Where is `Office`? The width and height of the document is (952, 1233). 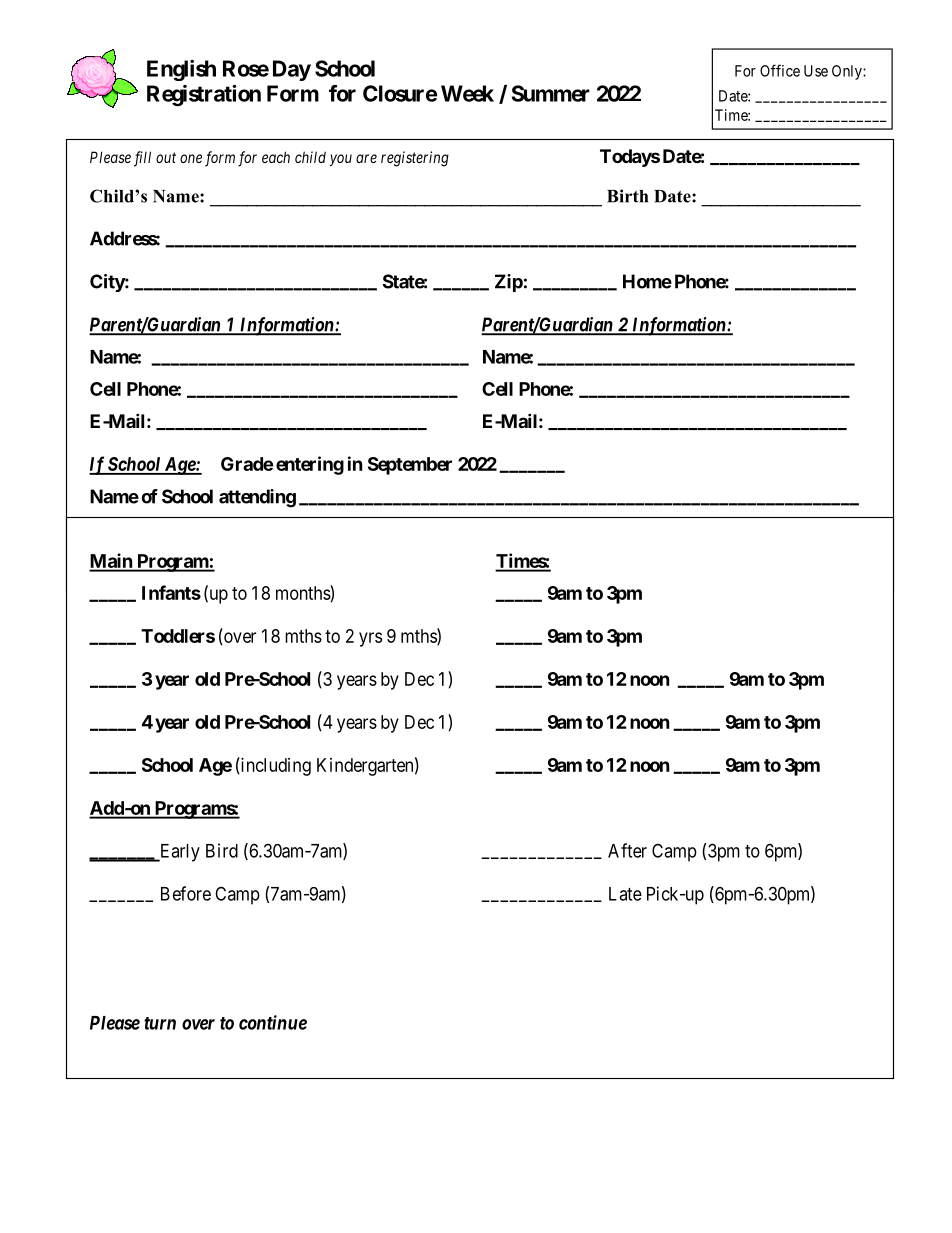 Office is located at coordinates (780, 70).
